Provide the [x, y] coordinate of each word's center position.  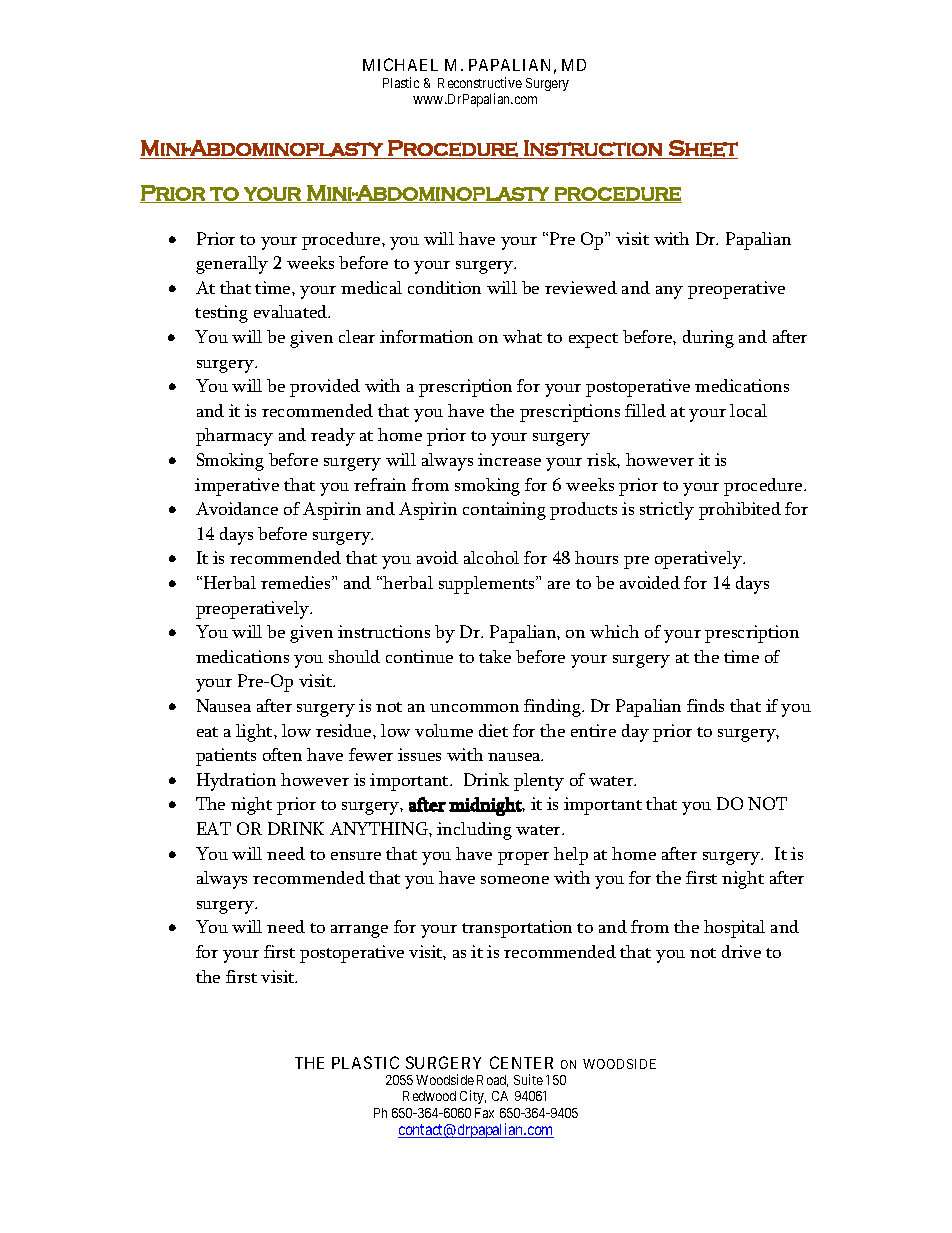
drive [741, 951]
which [614, 631]
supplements [488, 585]
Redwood [429, 1096]
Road [492, 1081]
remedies [297, 582]
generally [232, 265]
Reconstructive [480, 82]
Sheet [702, 149]
